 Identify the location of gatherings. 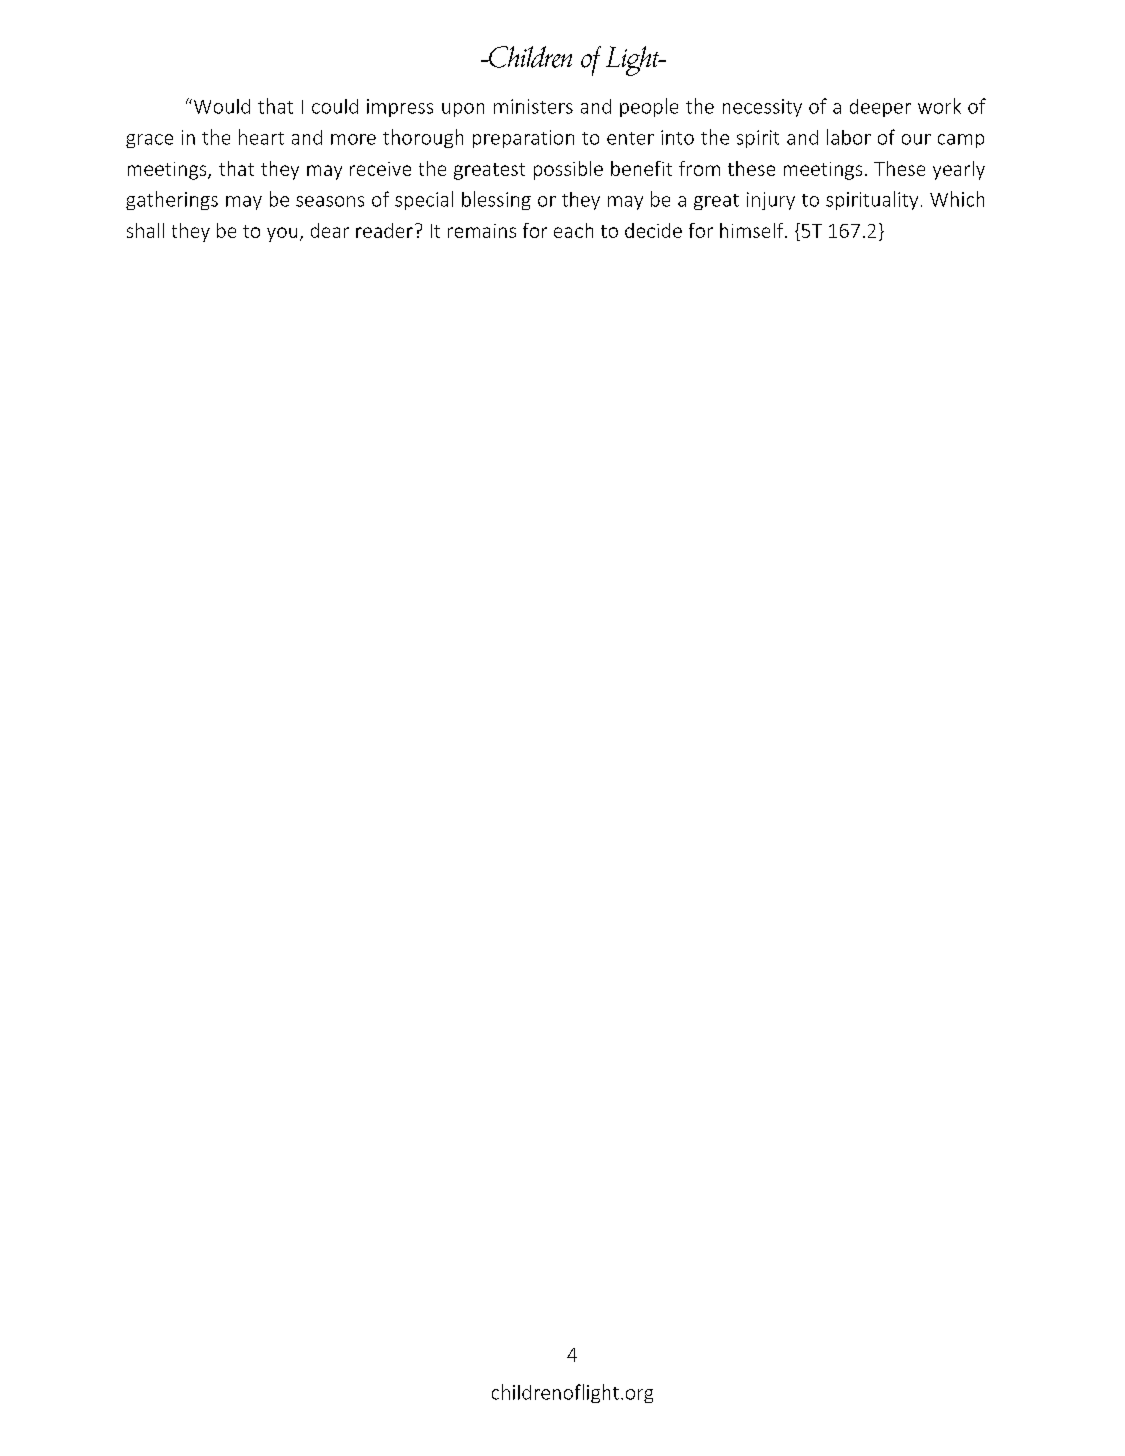
(172, 200).
